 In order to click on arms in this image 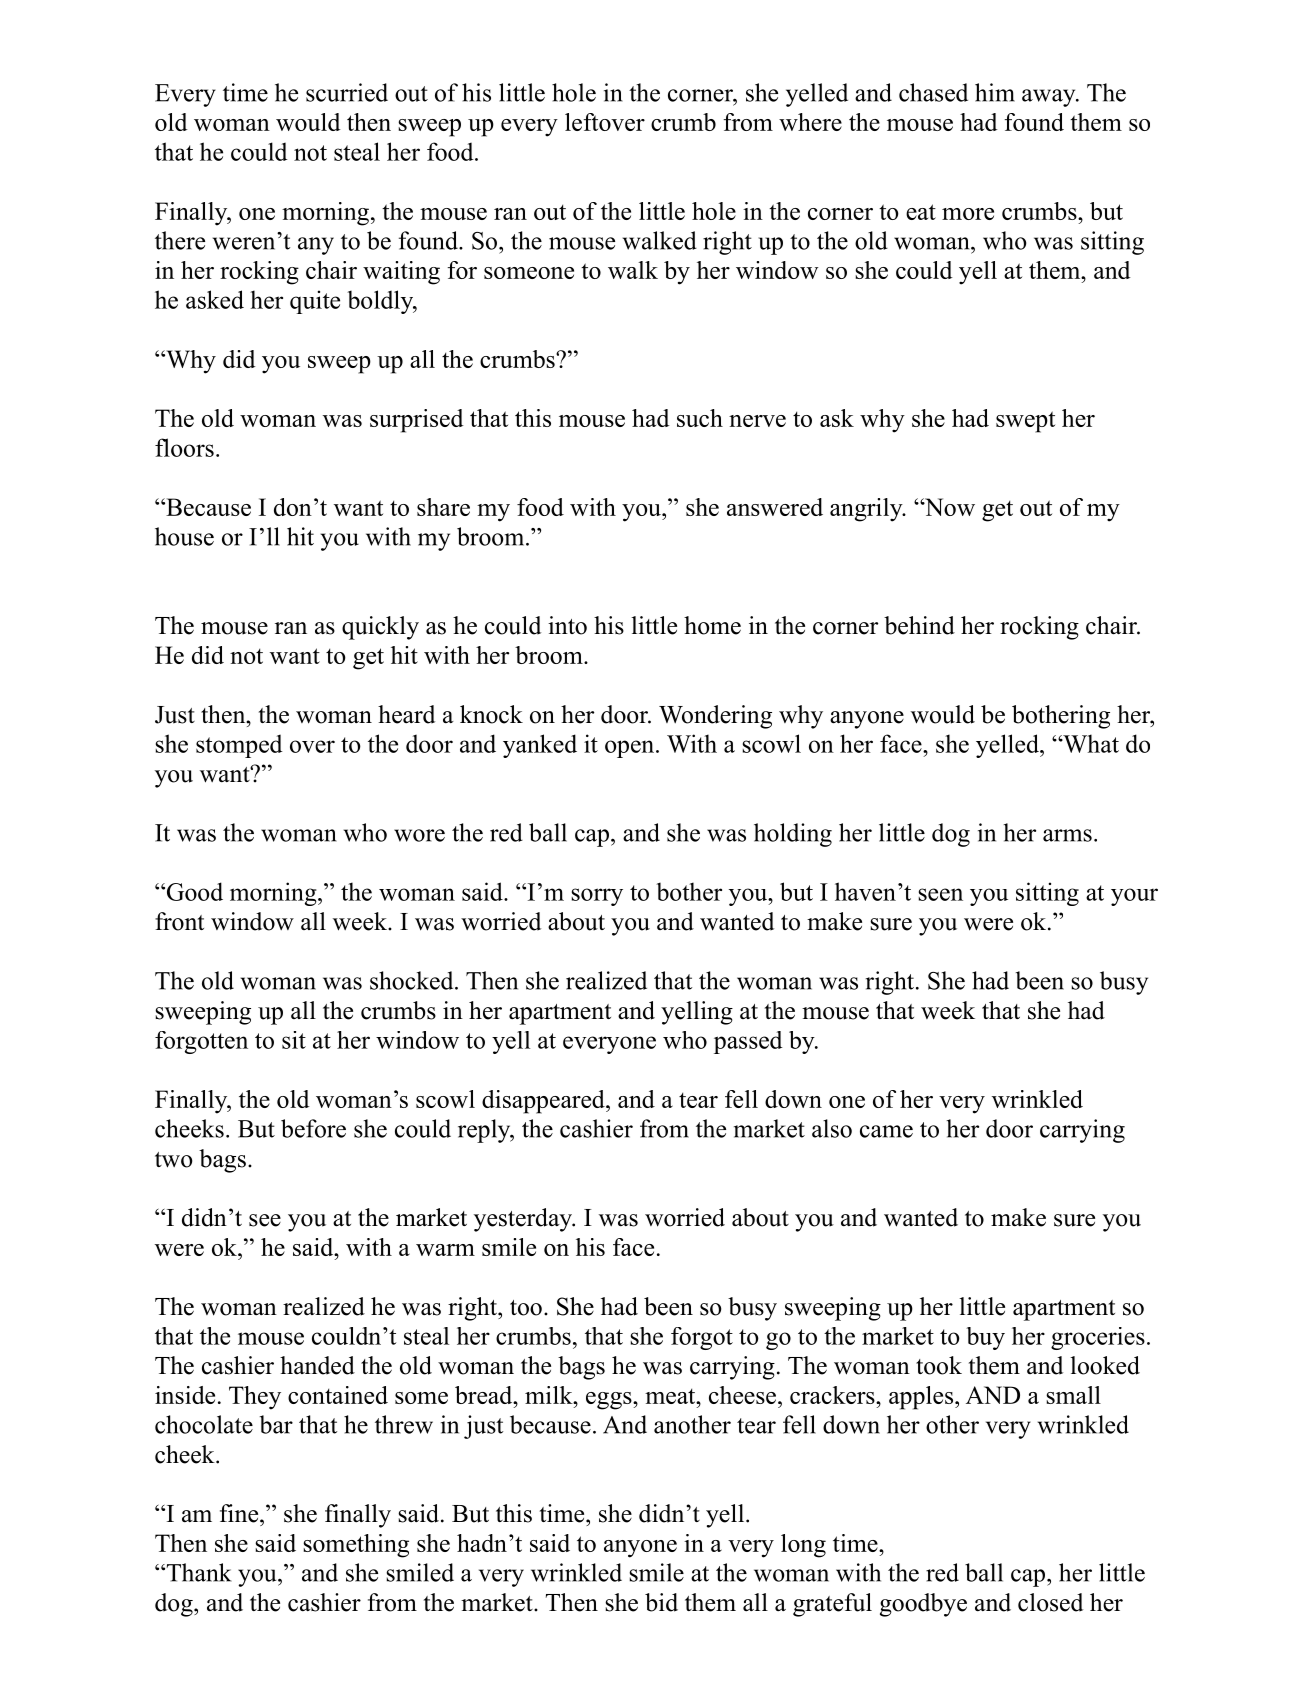, I will do `click(1067, 835)`.
